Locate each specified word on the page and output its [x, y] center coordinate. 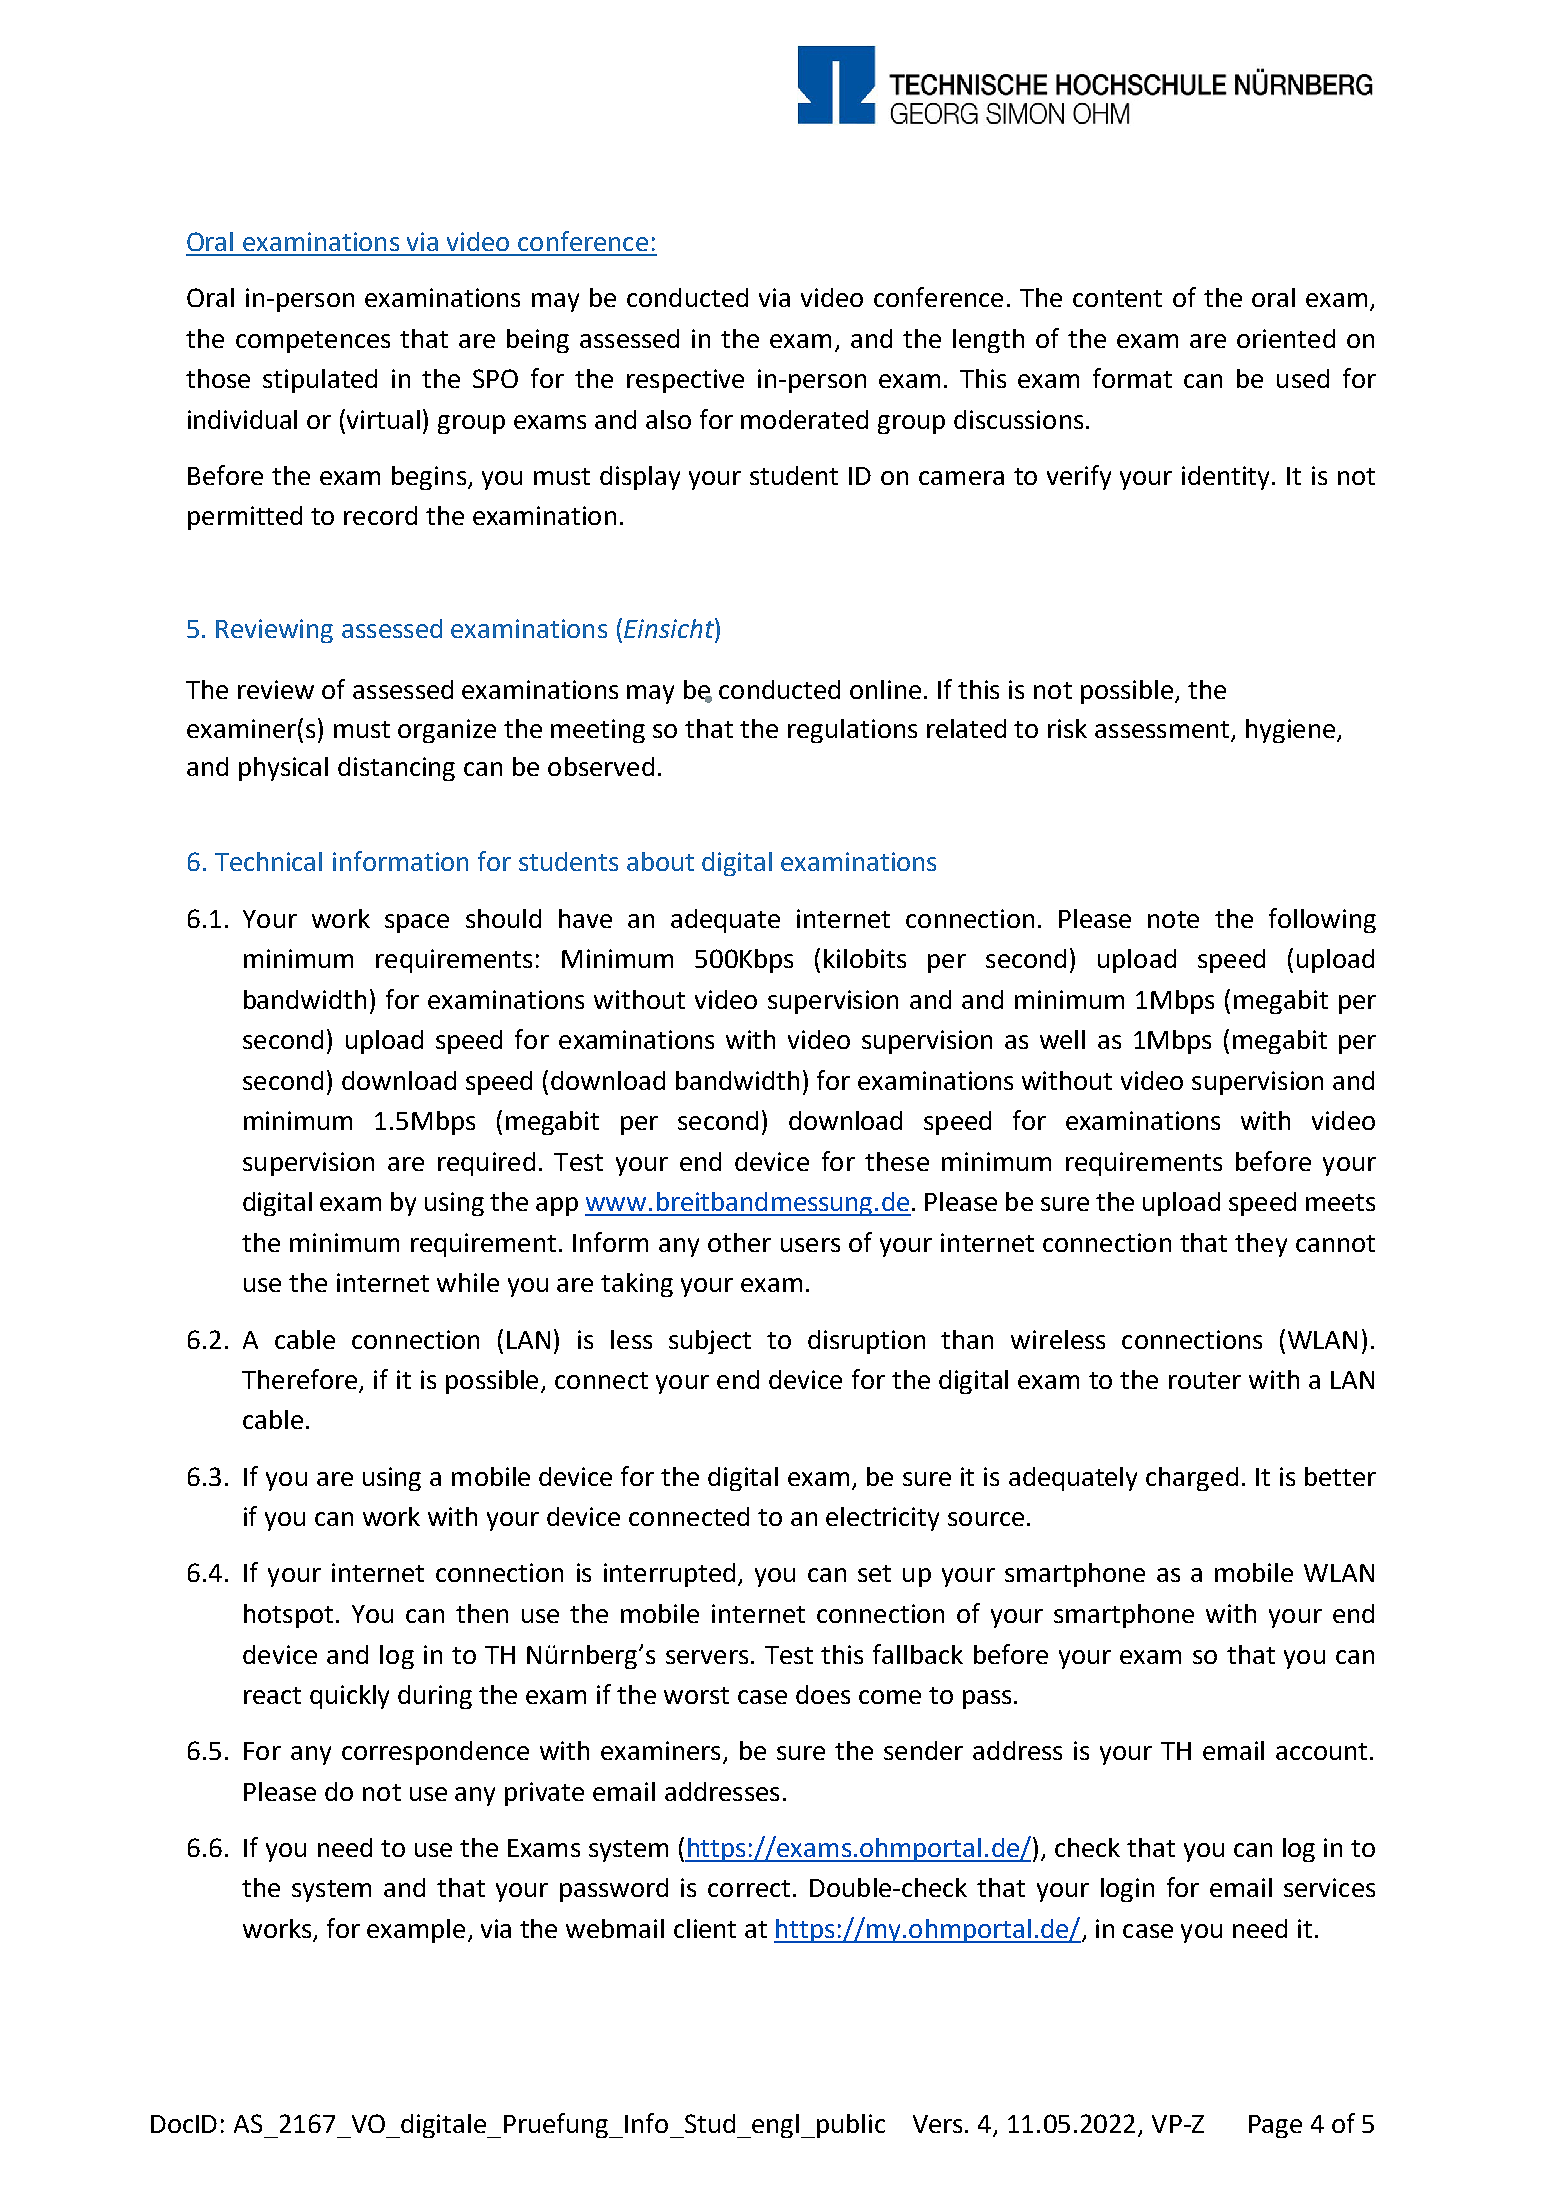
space [417, 923]
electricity [882, 1519]
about [660, 861]
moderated [804, 419]
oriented [1286, 338]
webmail [615, 1928]
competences [313, 342]
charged [1192, 1479]
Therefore [301, 1380]
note [1173, 919]
